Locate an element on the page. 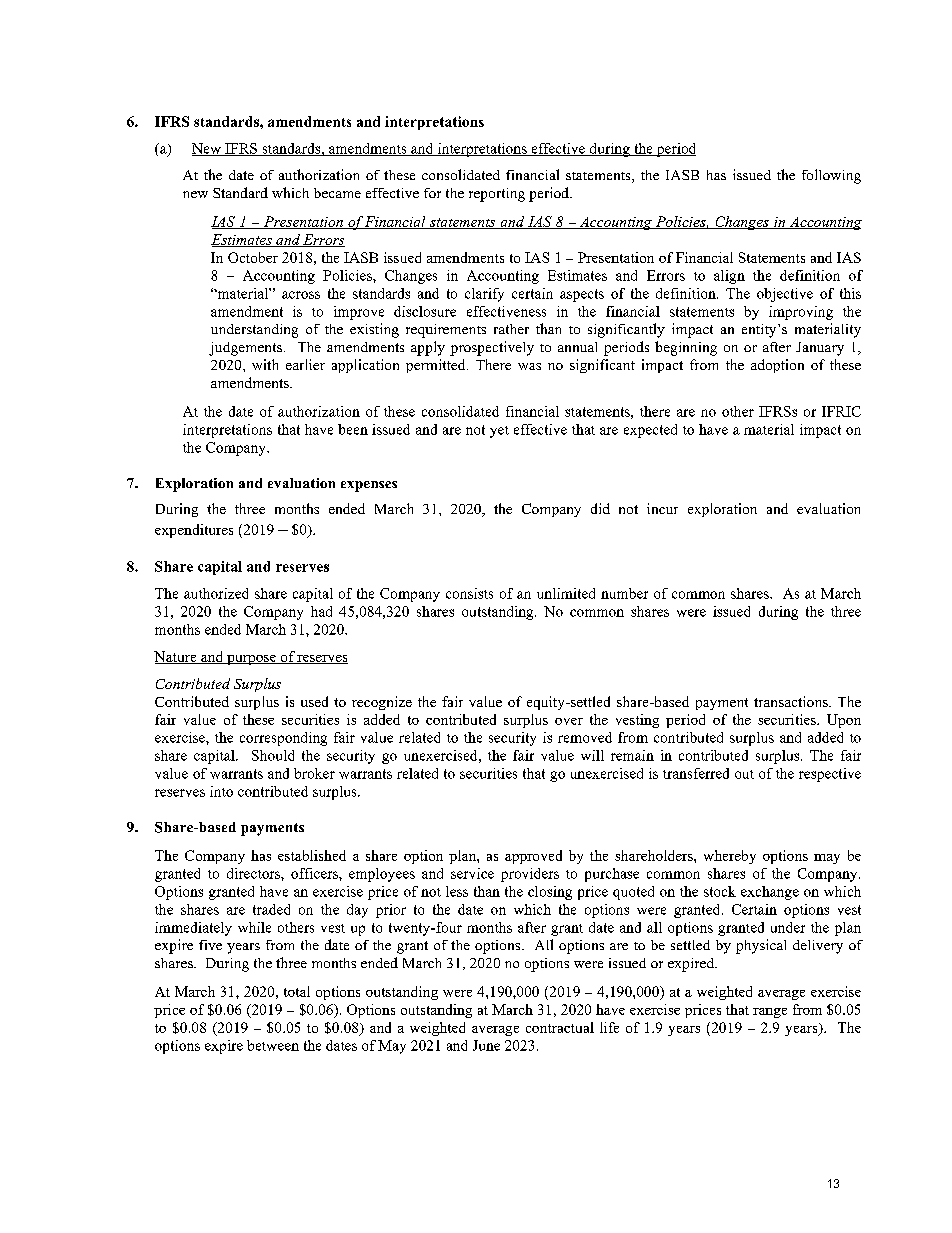  contractual is located at coordinates (560, 1027).
